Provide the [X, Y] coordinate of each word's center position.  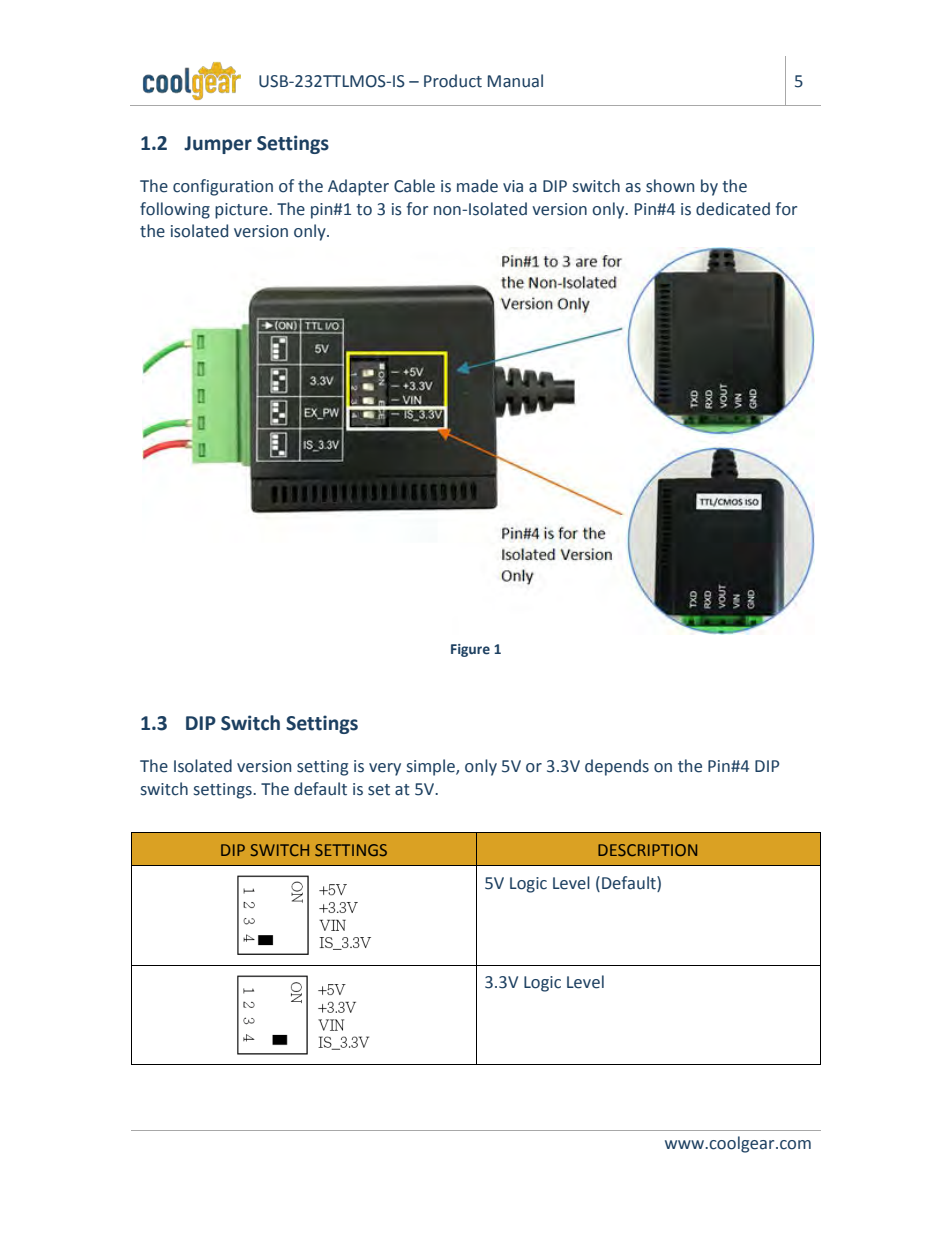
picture [242, 211]
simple [432, 767]
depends [617, 767]
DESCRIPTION [647, 850]
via [513, 186]
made [477, 186]
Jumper [218, 145]
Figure [470, 650]
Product [453, 81]
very [385, 769]
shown [670, 186]
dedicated [733, 209]
